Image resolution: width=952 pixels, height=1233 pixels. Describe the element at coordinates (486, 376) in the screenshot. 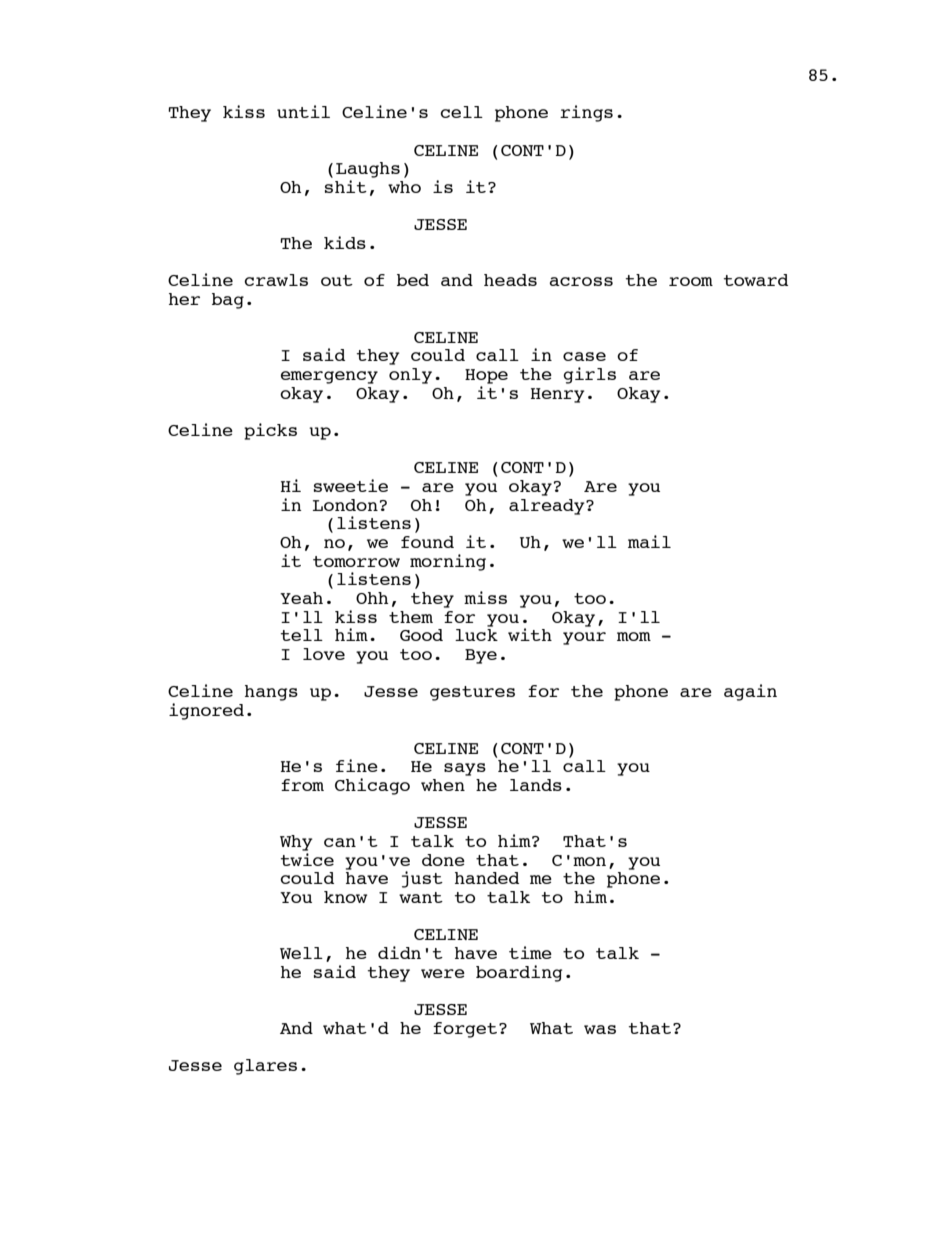

I see `Hope` at that location.
